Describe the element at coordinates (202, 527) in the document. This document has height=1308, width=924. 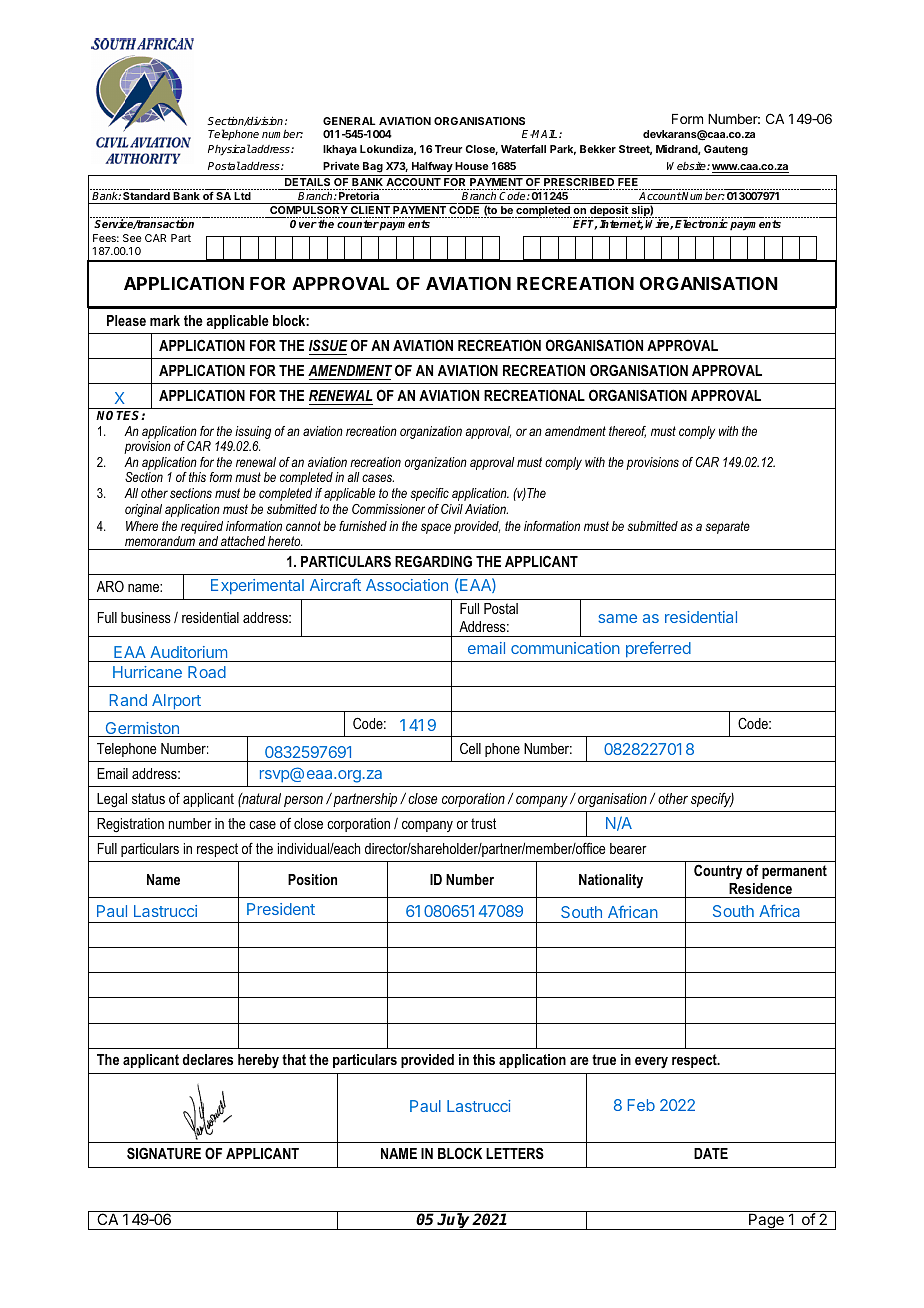
I see `required` at that location.
